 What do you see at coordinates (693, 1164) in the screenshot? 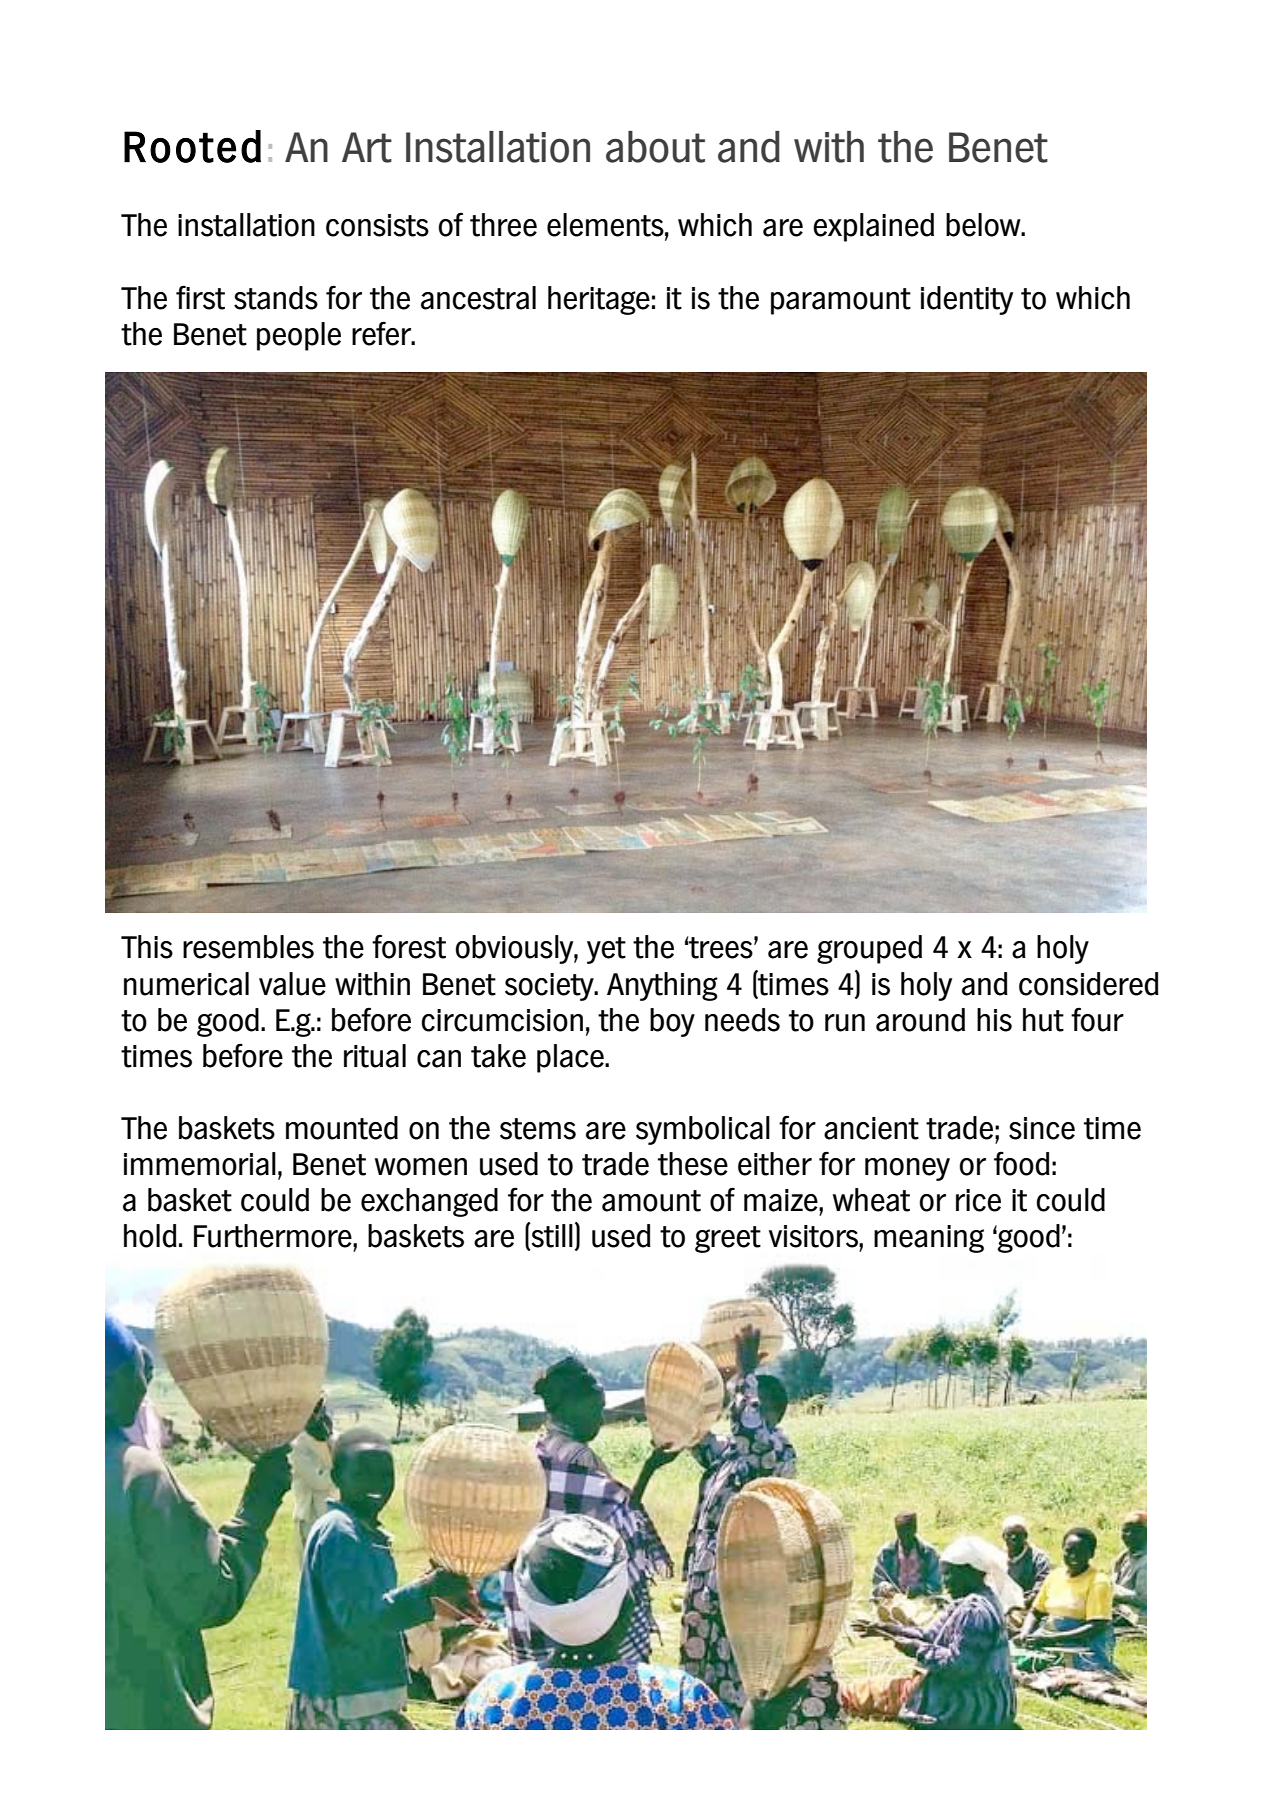
I see `these` at bounding box center [693, 1164].
